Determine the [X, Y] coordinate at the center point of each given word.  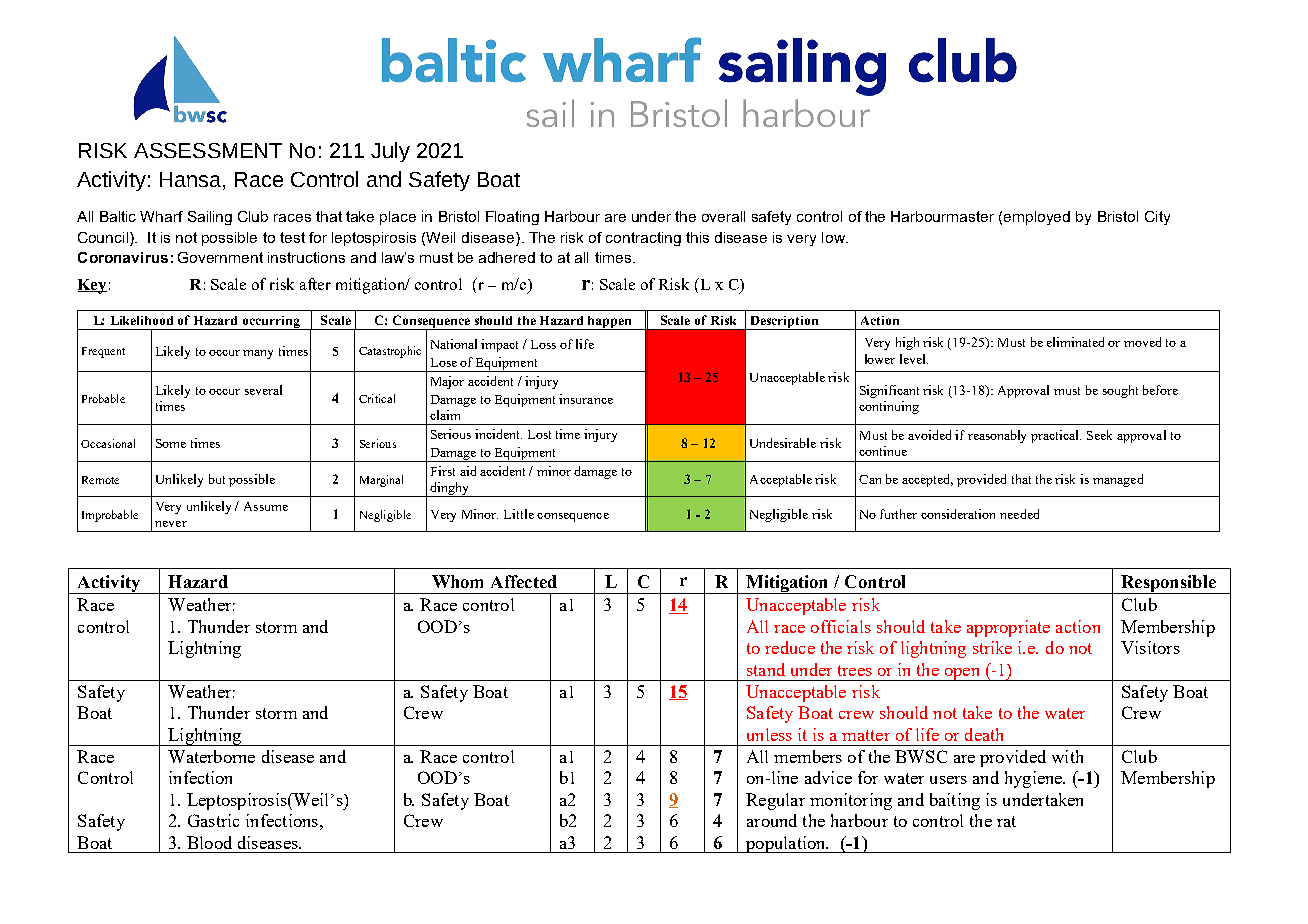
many [258, 354]
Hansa [192, 181]
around [772, 820]
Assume [266, 506]
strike [992, 647]
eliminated [1075, 342]
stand [766, 669]
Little [519, 514]
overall [723, 216]
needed [1019, 514]
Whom [457, 581]
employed [1037, 218]
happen [610, 323]
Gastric [213, 820]
